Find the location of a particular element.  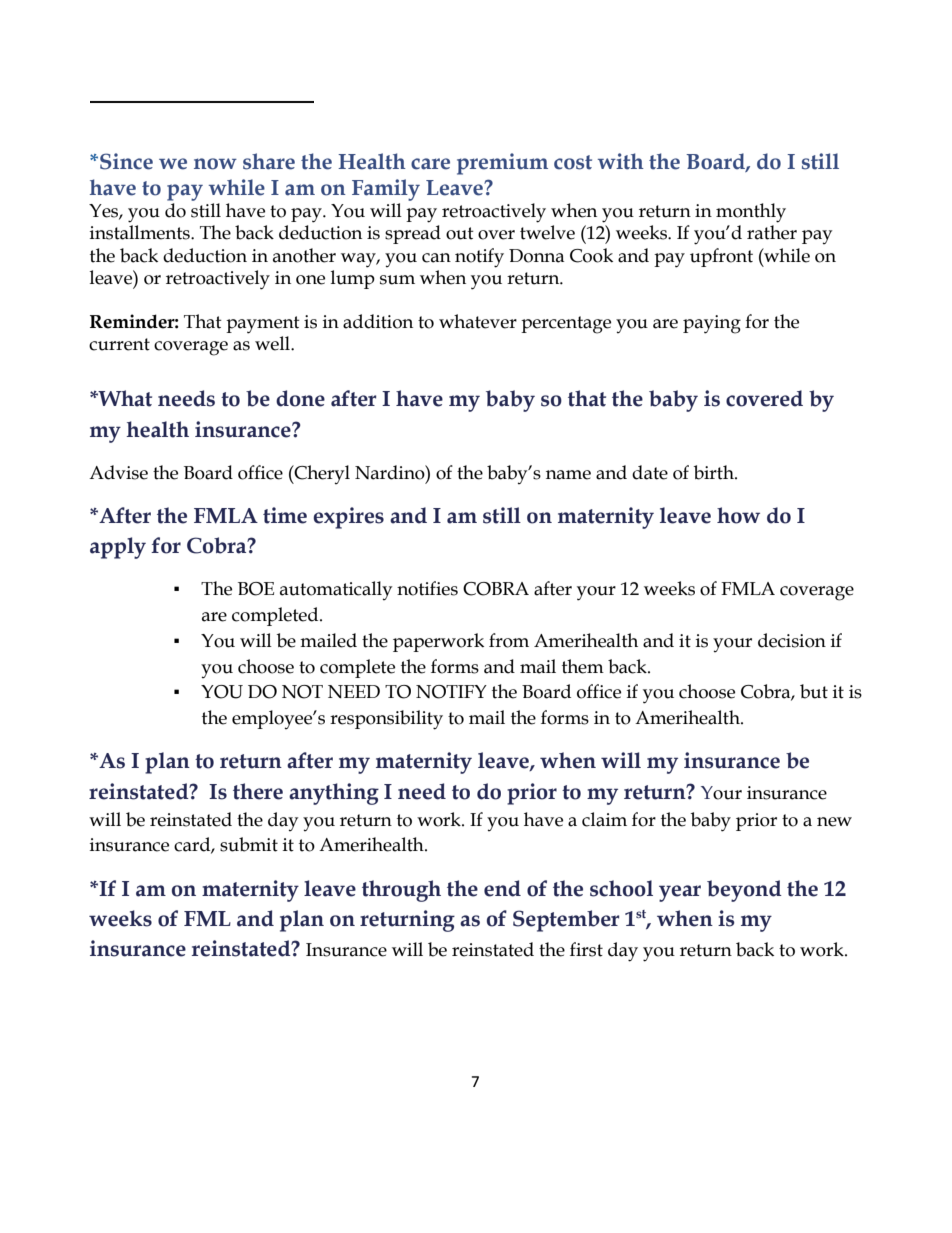

monthly is located at coordinates (751, 213).
